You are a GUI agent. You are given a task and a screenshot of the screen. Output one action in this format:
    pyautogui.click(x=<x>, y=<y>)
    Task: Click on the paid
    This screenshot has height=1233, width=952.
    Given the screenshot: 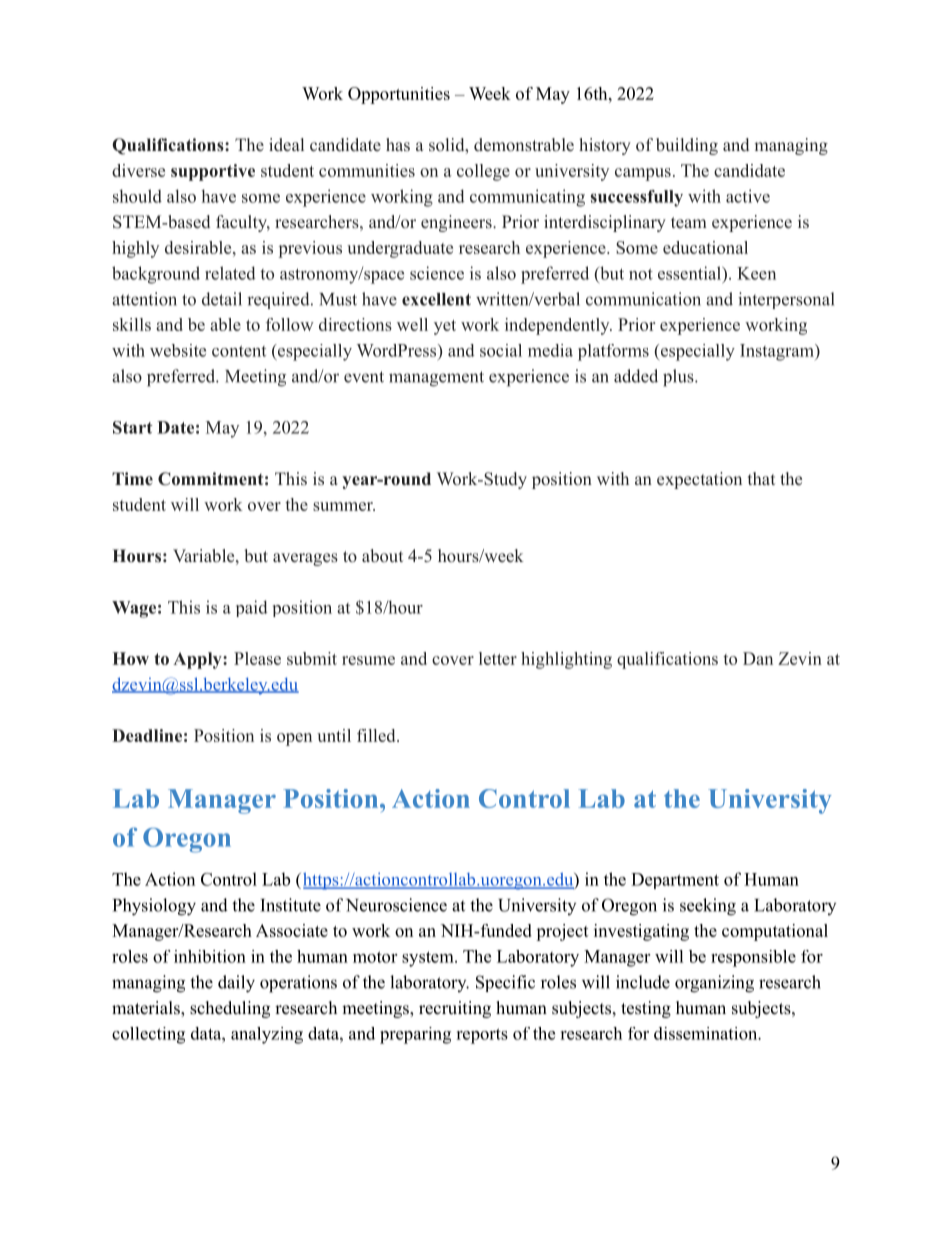 What is the action you would take?
    pyautogui.click(x=252, y=608)
